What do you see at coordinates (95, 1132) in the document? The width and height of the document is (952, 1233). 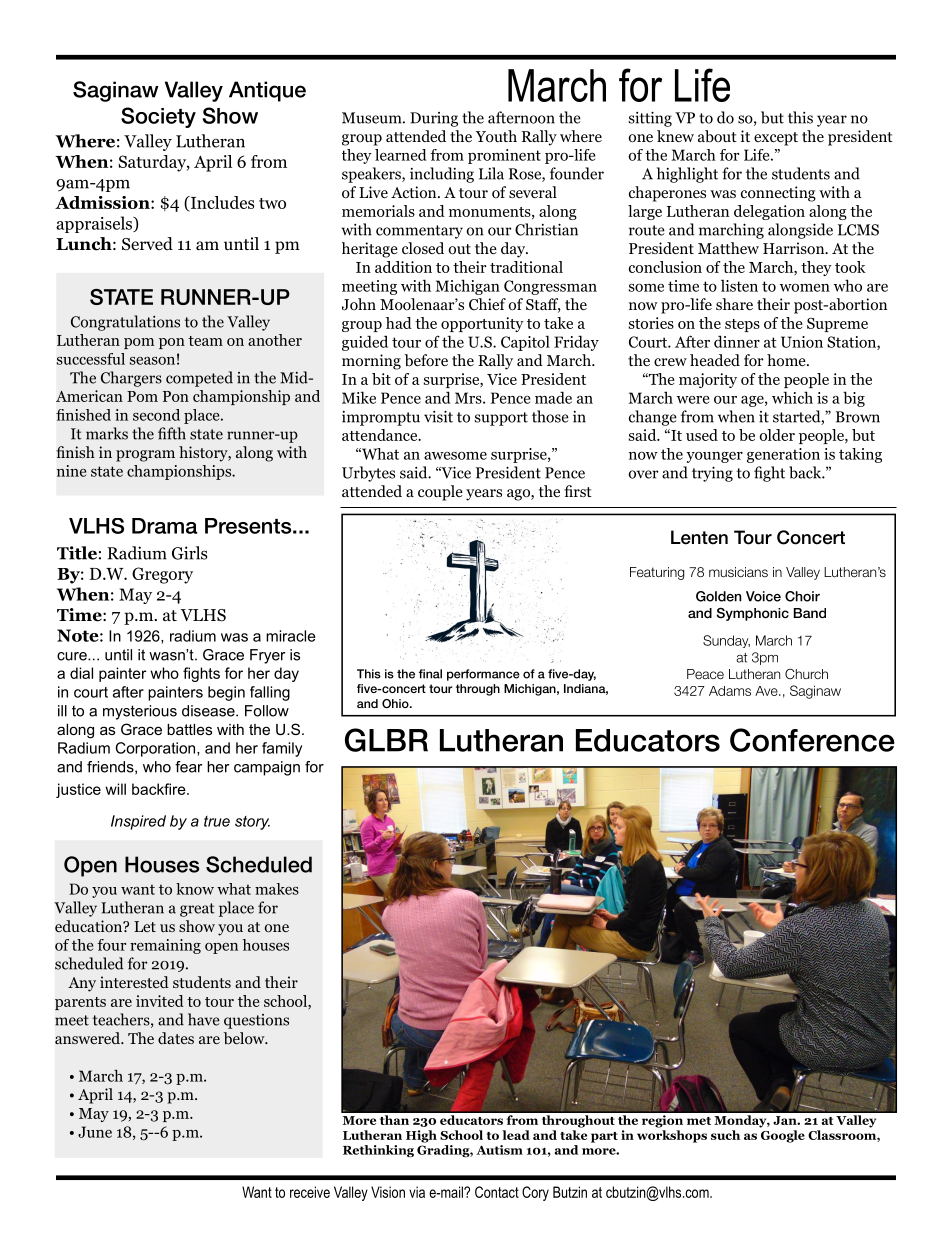 I see `June` at bounding box center [95, 1132].
